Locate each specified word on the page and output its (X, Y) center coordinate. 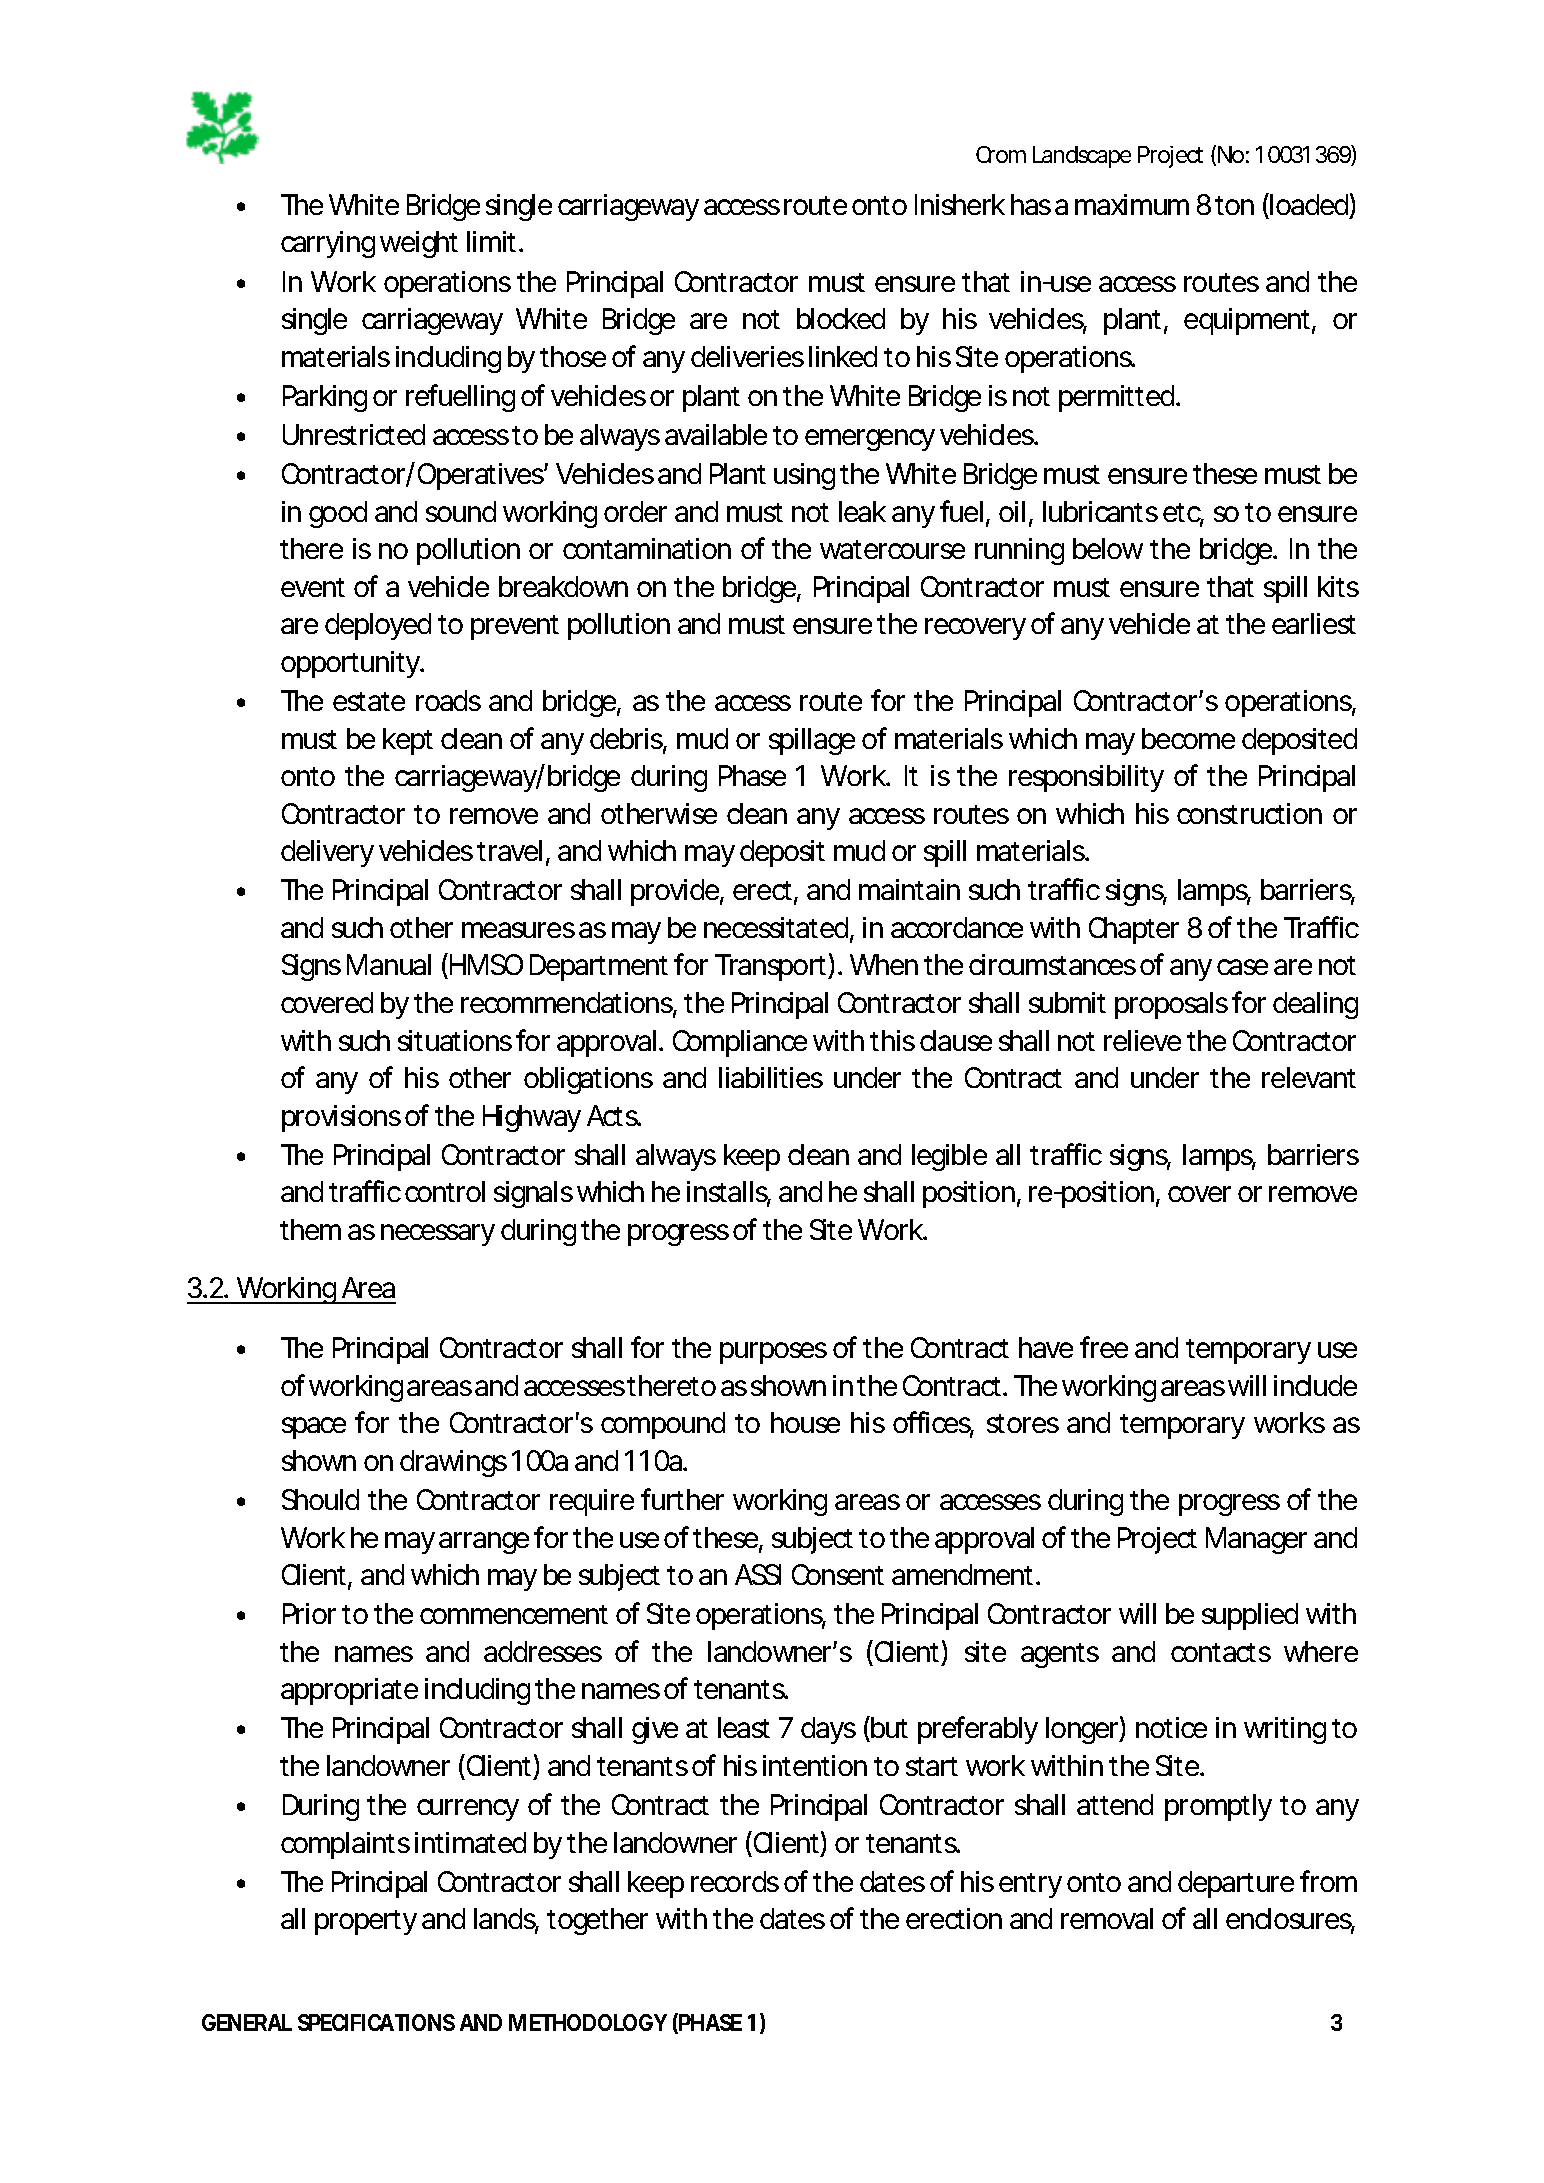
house (805, 1422)
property (366, 1922)
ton (1234, 205)
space (314, 1428)
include (1315, 1385)
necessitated (776, 927)
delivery (327, 853)
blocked (841, 318)
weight (419, 244)
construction (1249, 813)
